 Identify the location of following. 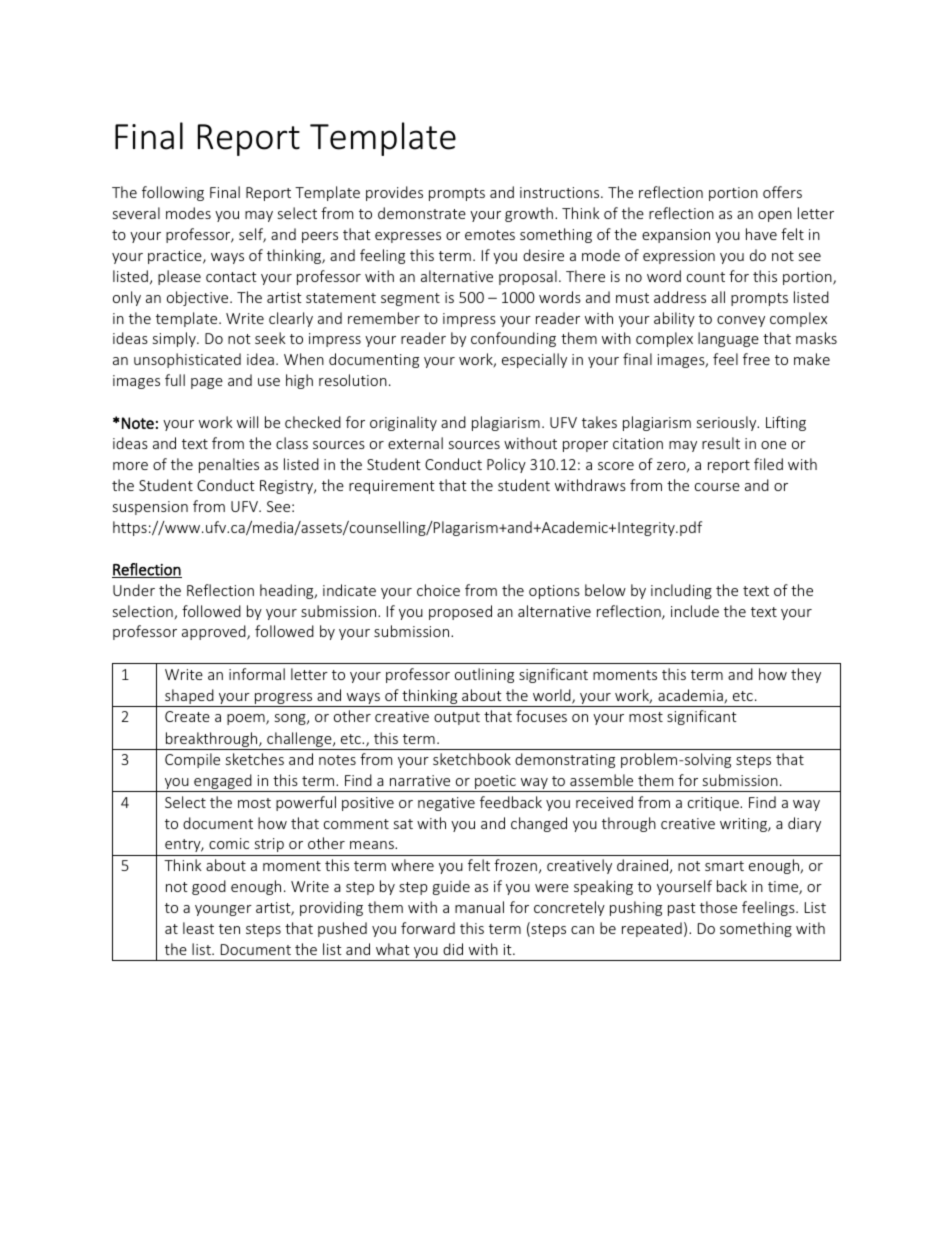
(173, 193).
